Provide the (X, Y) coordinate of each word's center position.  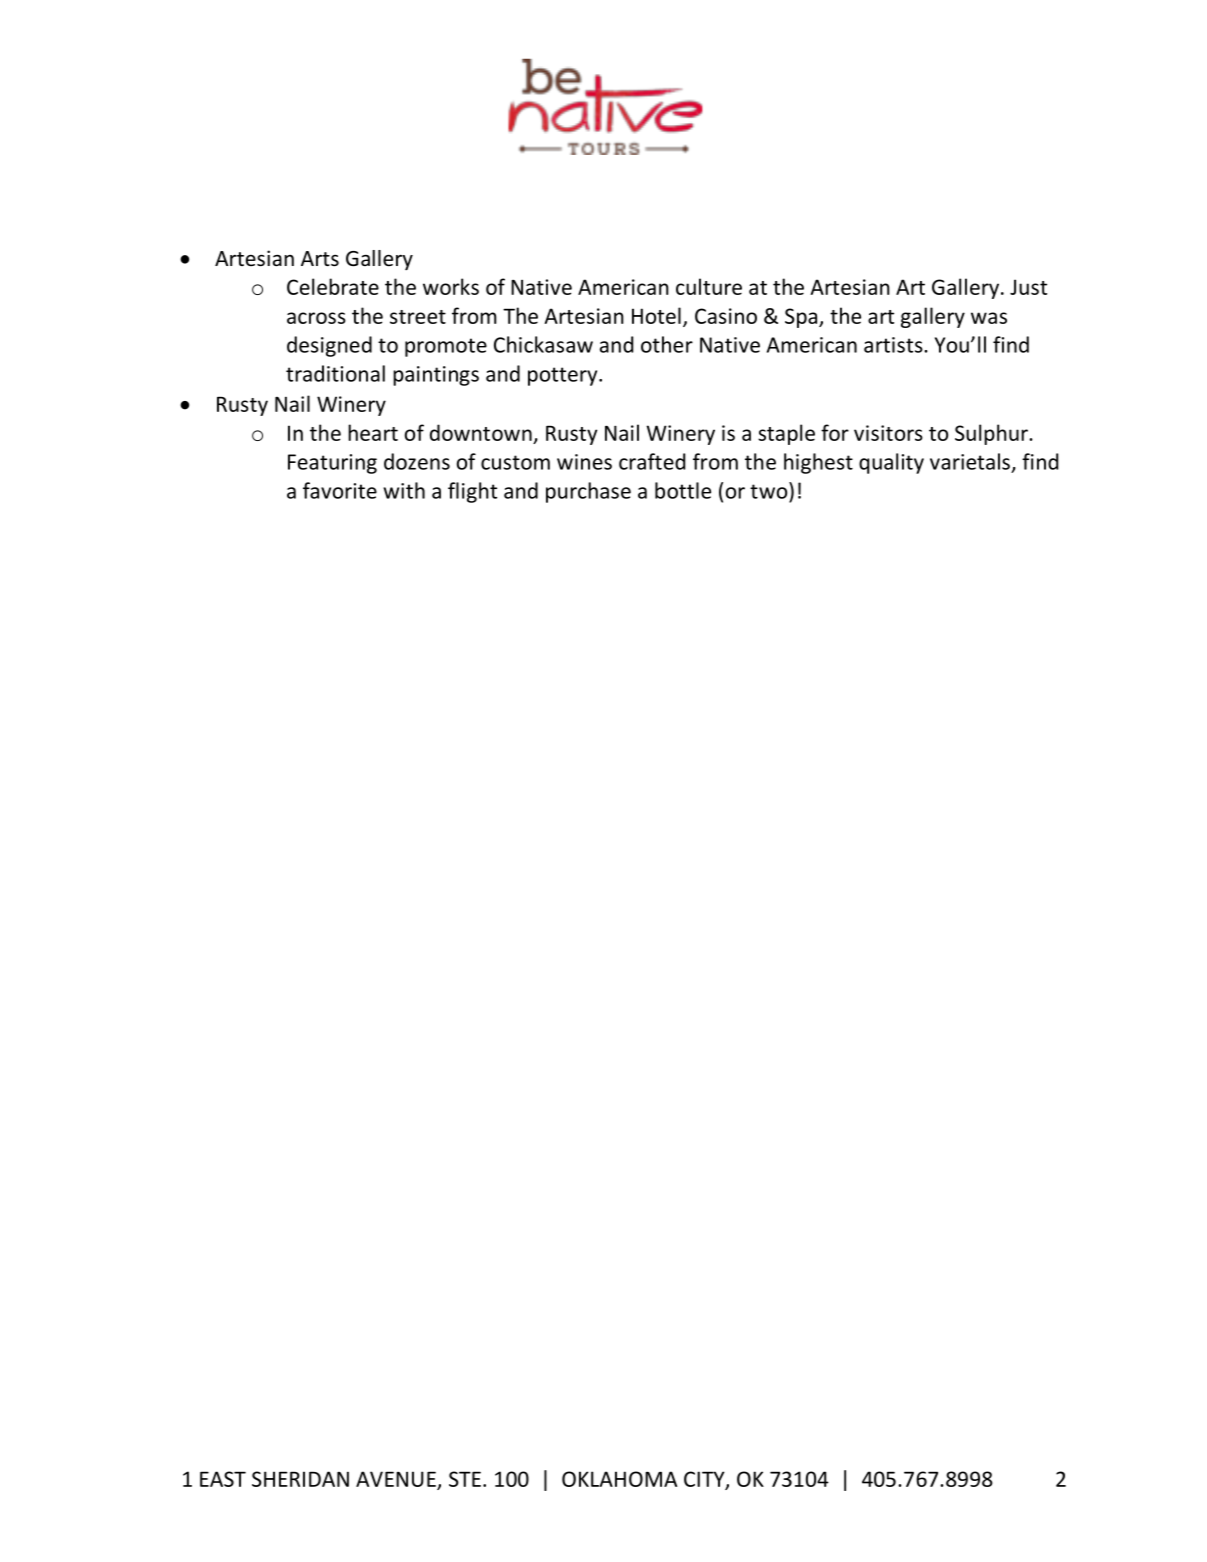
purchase (588, 492)
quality (891, 463)
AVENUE (396, 1479)
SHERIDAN (300, 1479)
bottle (683, 490)
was (989, 318)
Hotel (656, 315)
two (770, 490)
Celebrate (333, 286)
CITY (705, 1480)
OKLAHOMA (619, 1479)
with (404, 490)
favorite (340, 490)
